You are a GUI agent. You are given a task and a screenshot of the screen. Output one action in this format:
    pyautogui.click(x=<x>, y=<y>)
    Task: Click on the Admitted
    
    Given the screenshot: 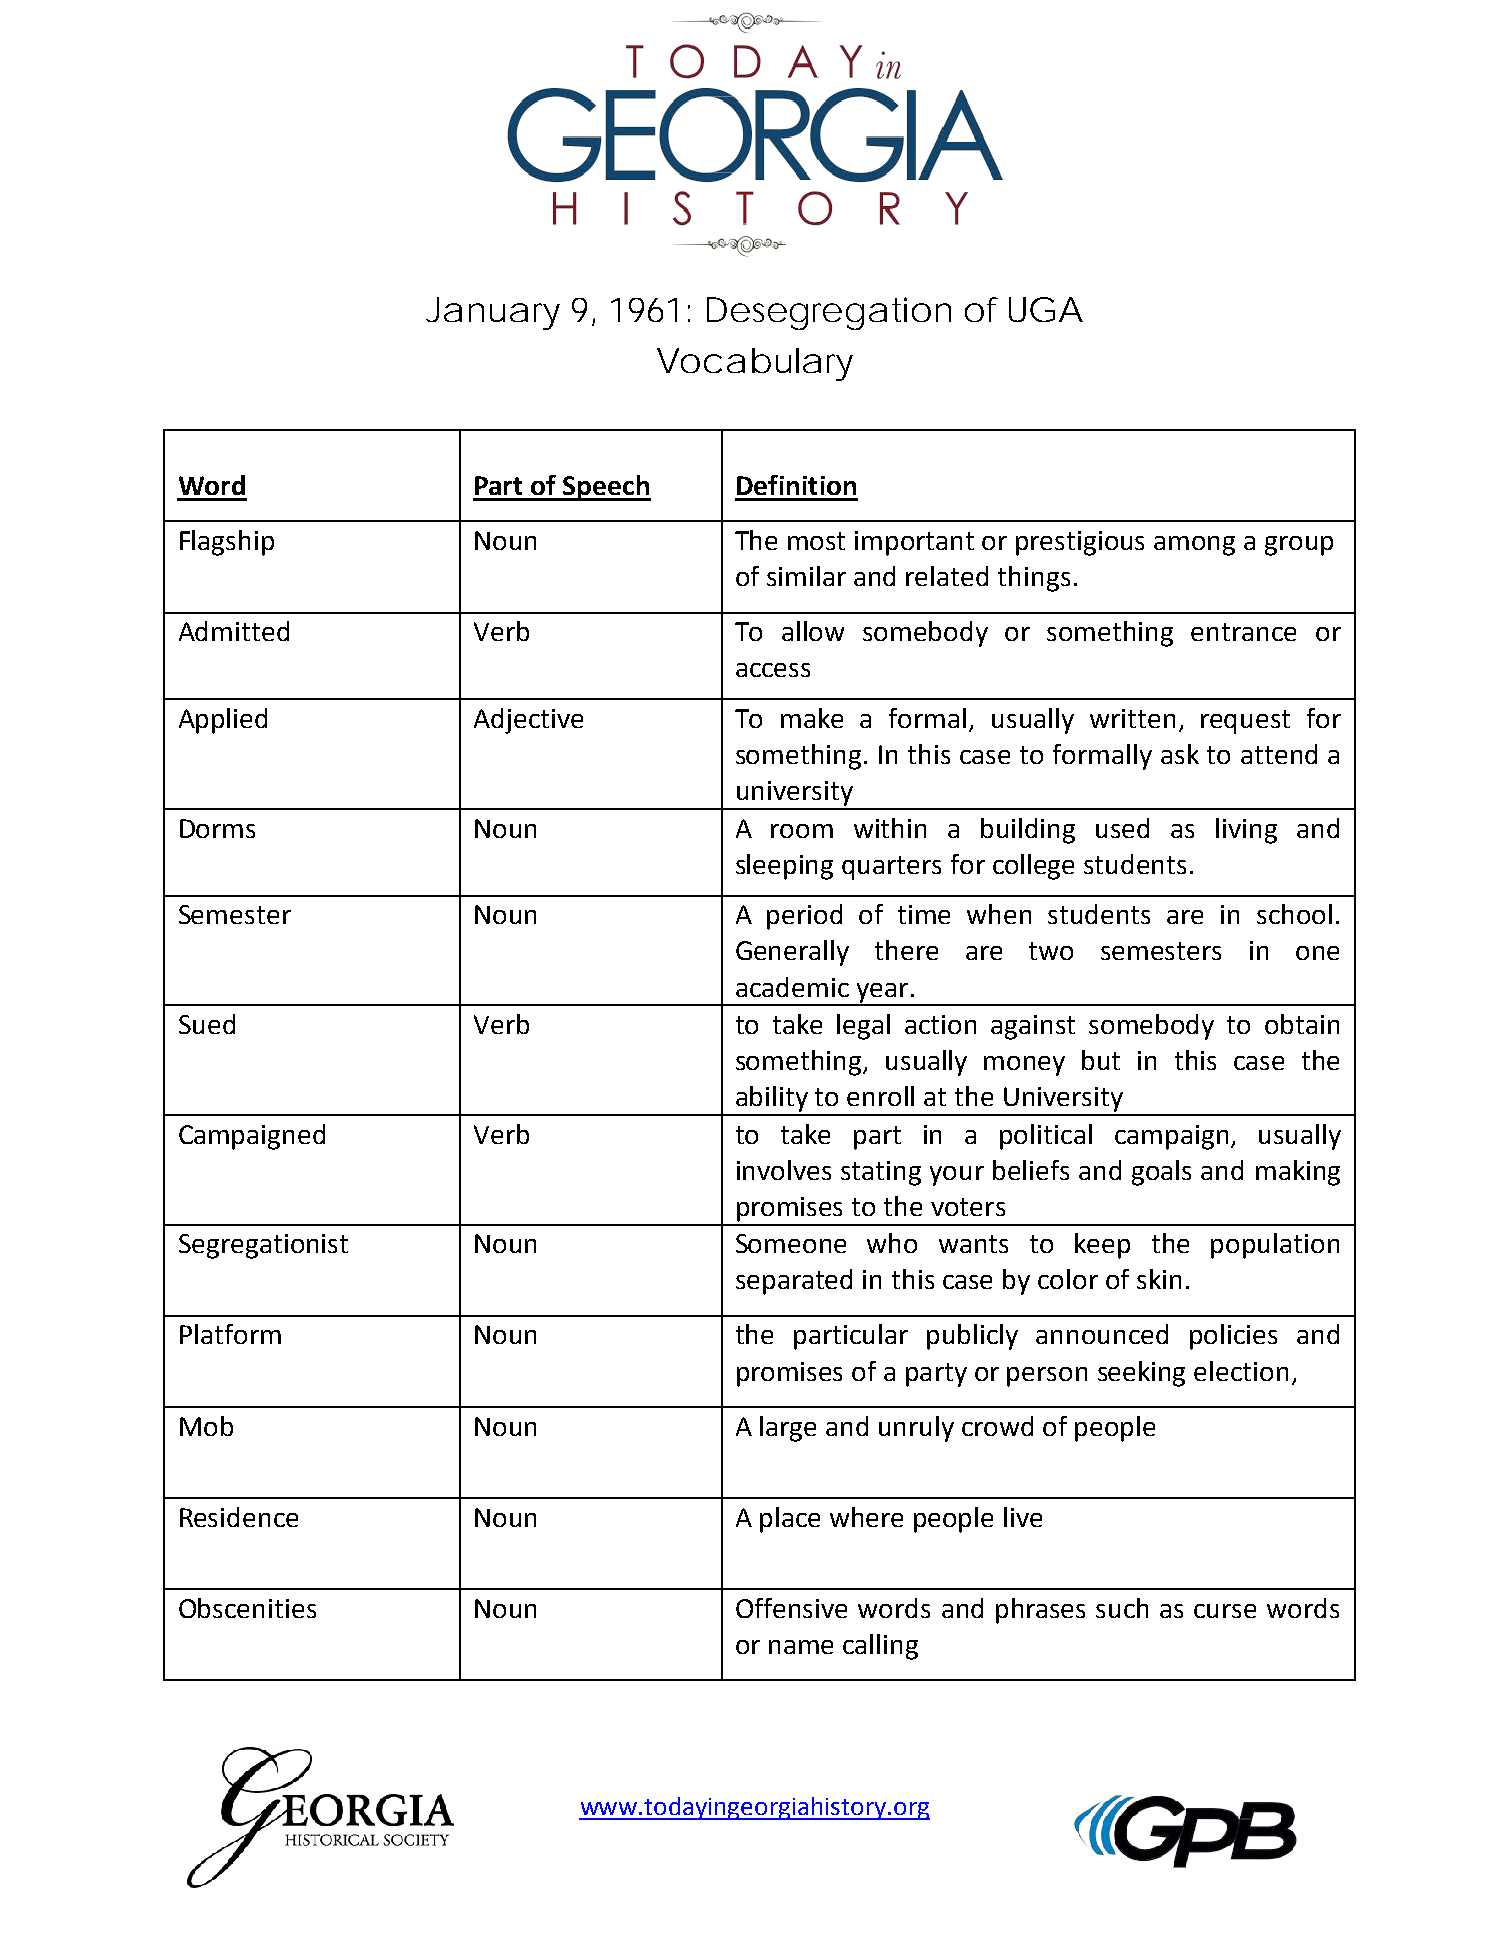 What is the action you would take?
    pyautogui.click(x=234, y=631)
